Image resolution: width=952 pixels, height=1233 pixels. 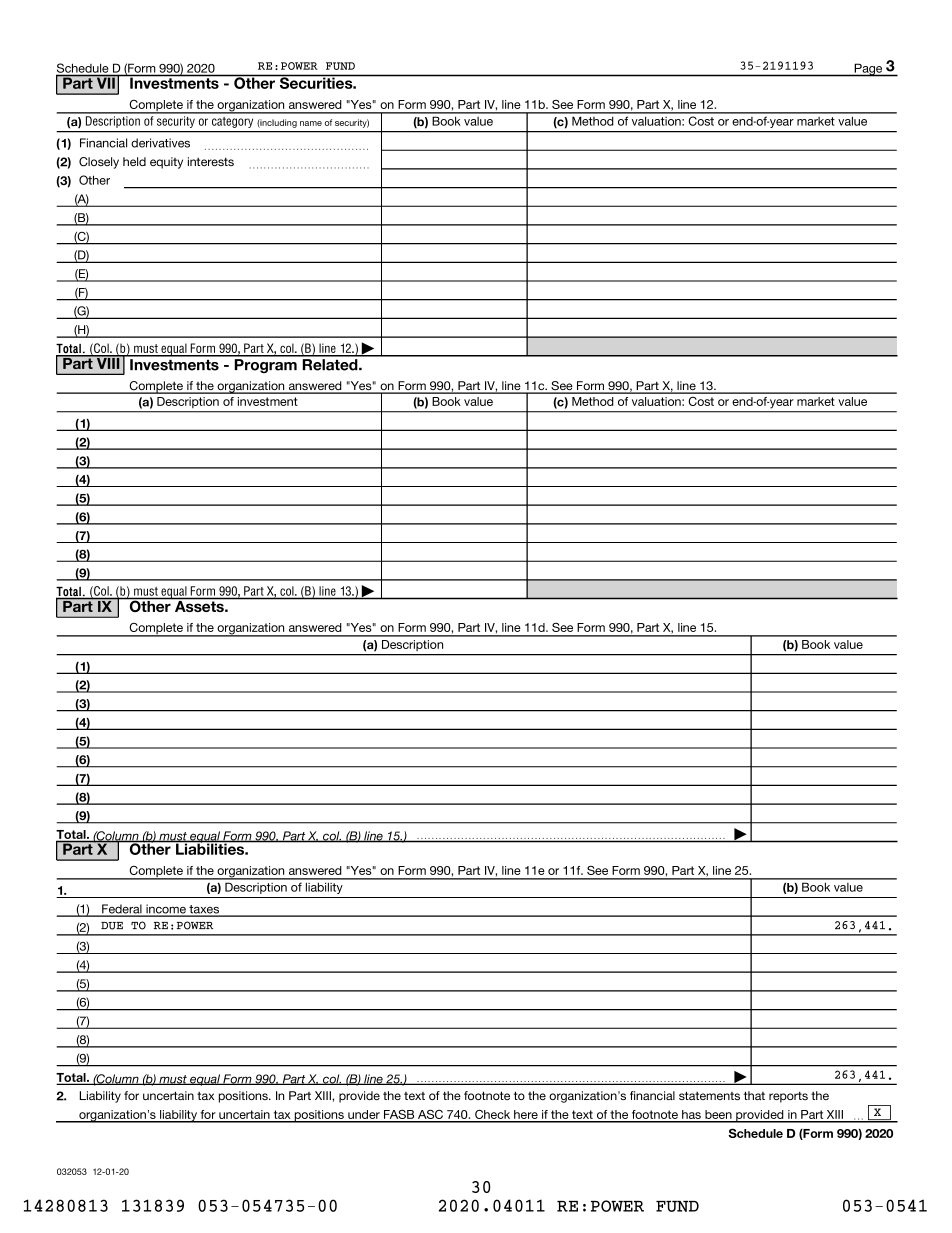 I want to click on taxes, so click(x=204, y=910).
